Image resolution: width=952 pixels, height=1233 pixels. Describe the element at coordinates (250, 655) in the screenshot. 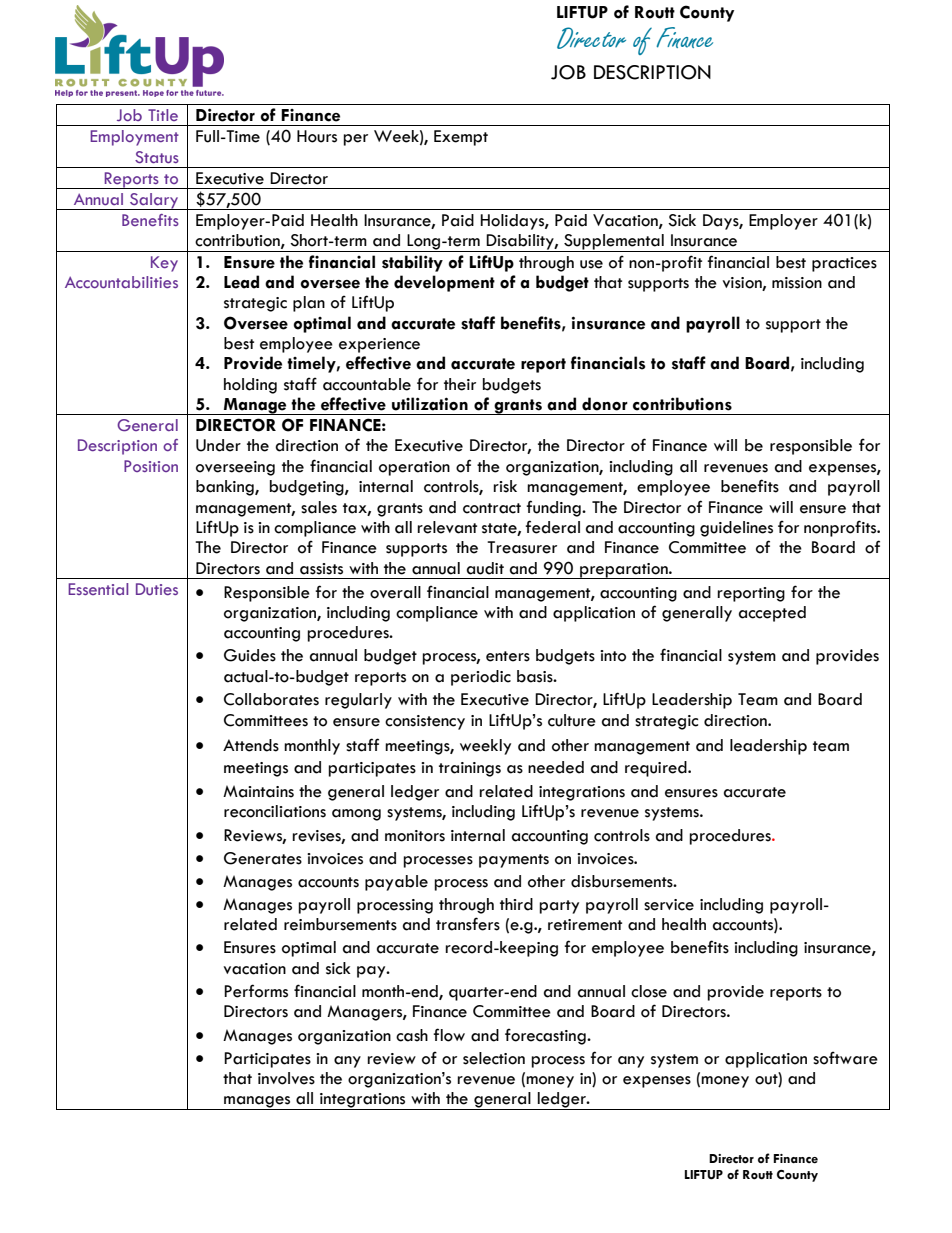

I see `Guides` at that location.
